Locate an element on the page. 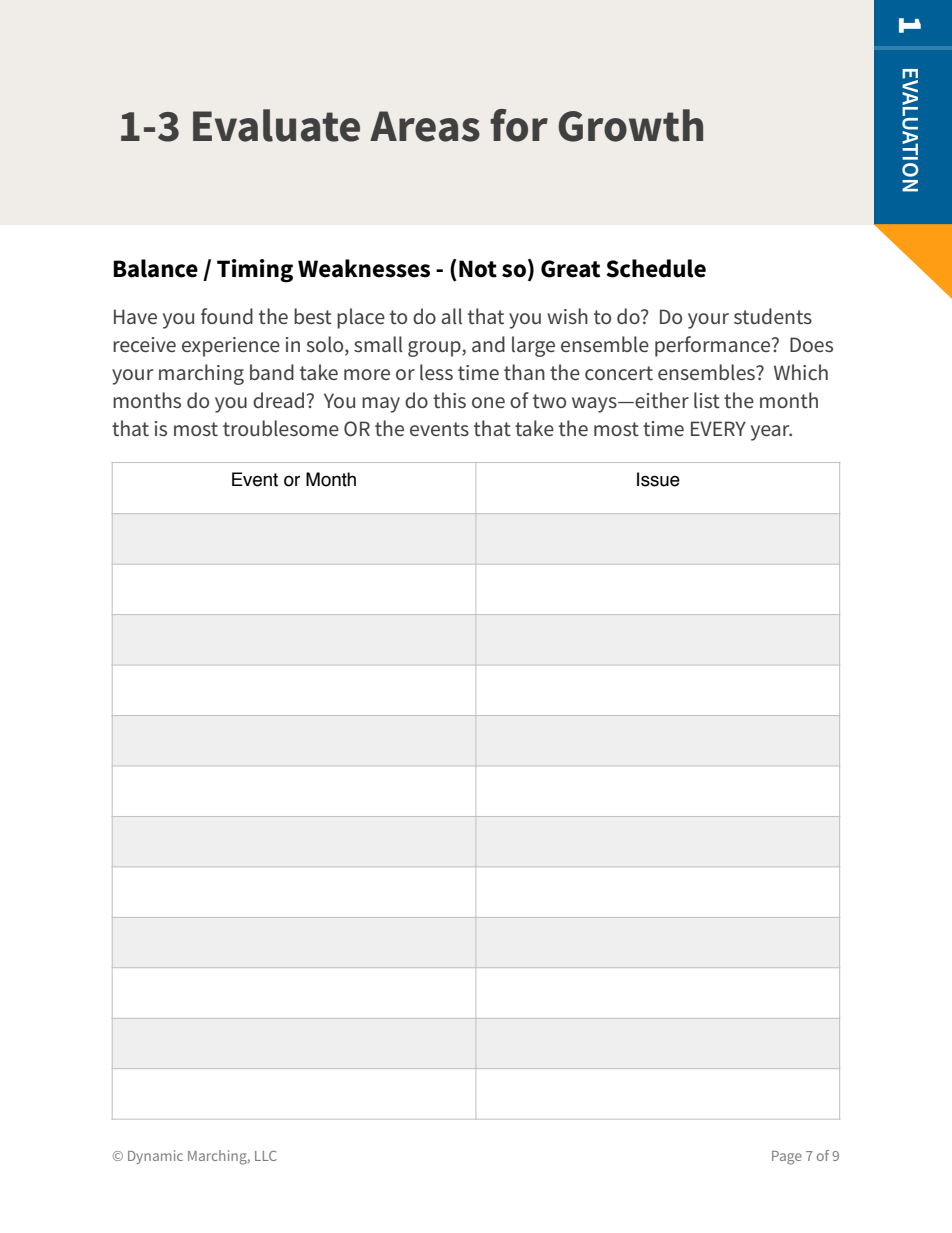 This page has height=1233, width=952. Areas is located at coordinates (425, 126).
